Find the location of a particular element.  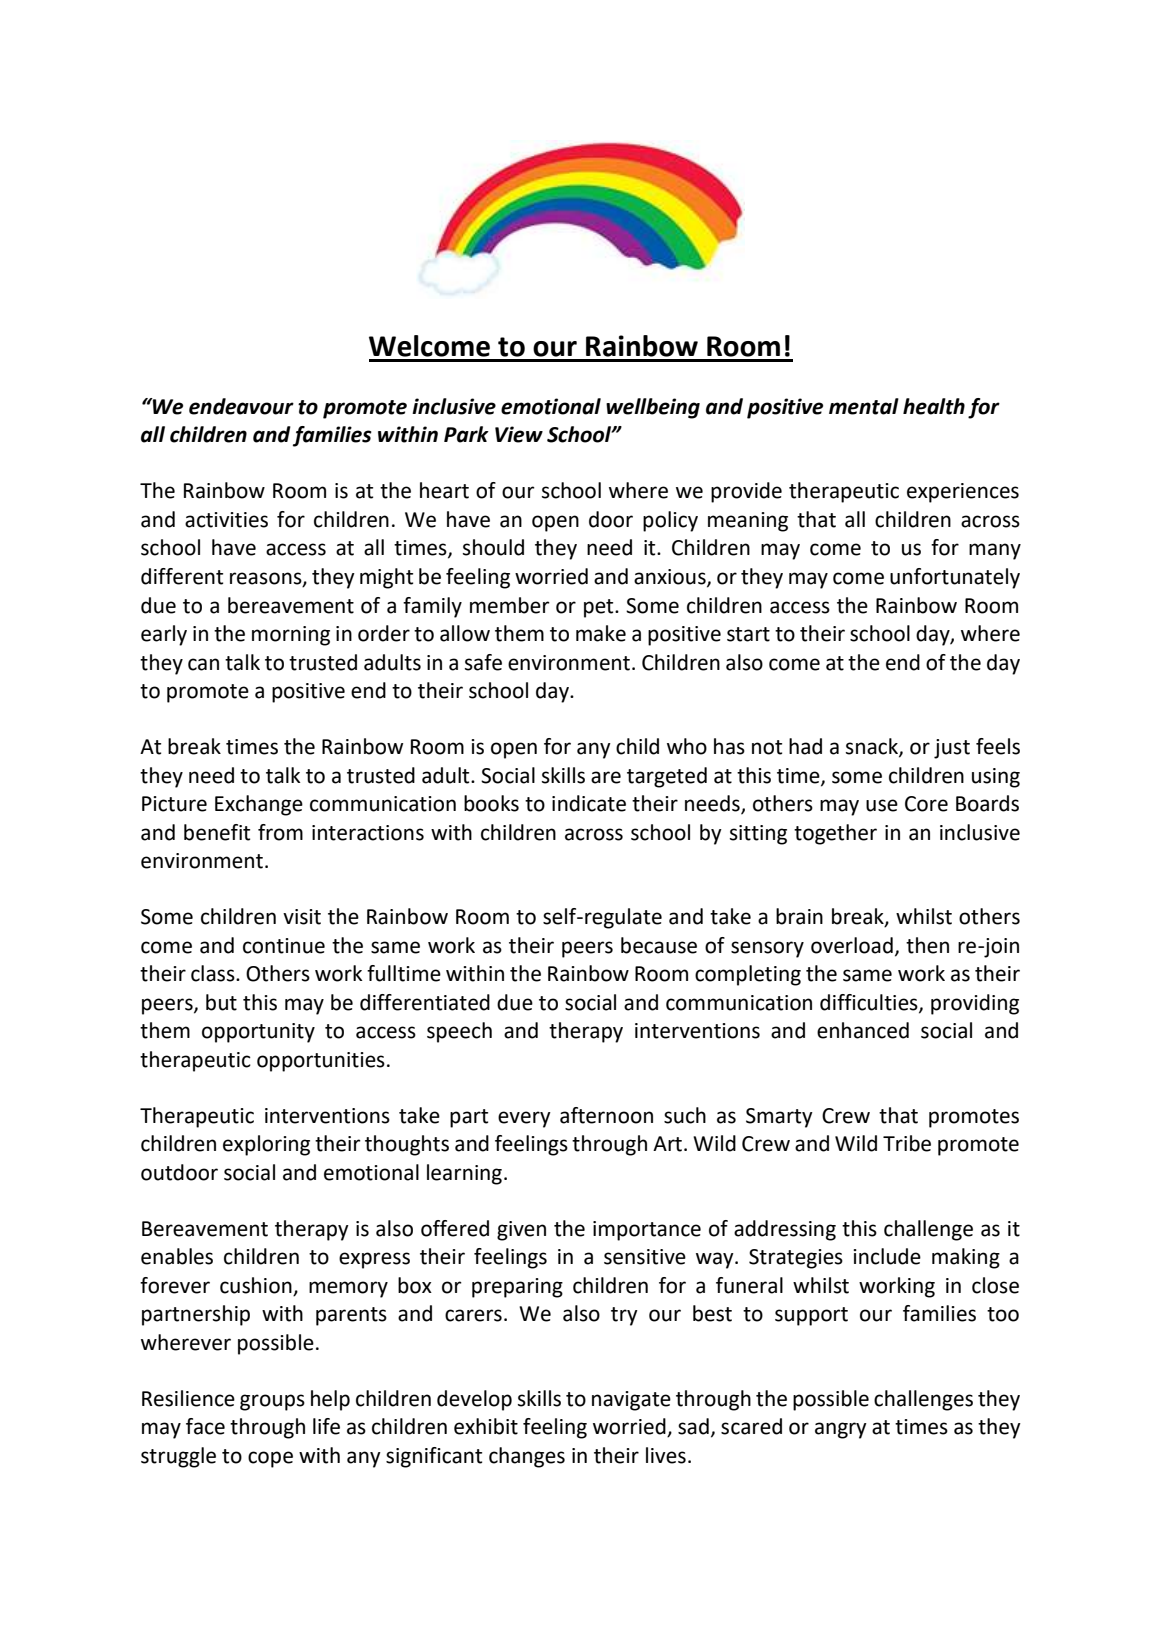

speech is located at coordinates (459, 1032).
